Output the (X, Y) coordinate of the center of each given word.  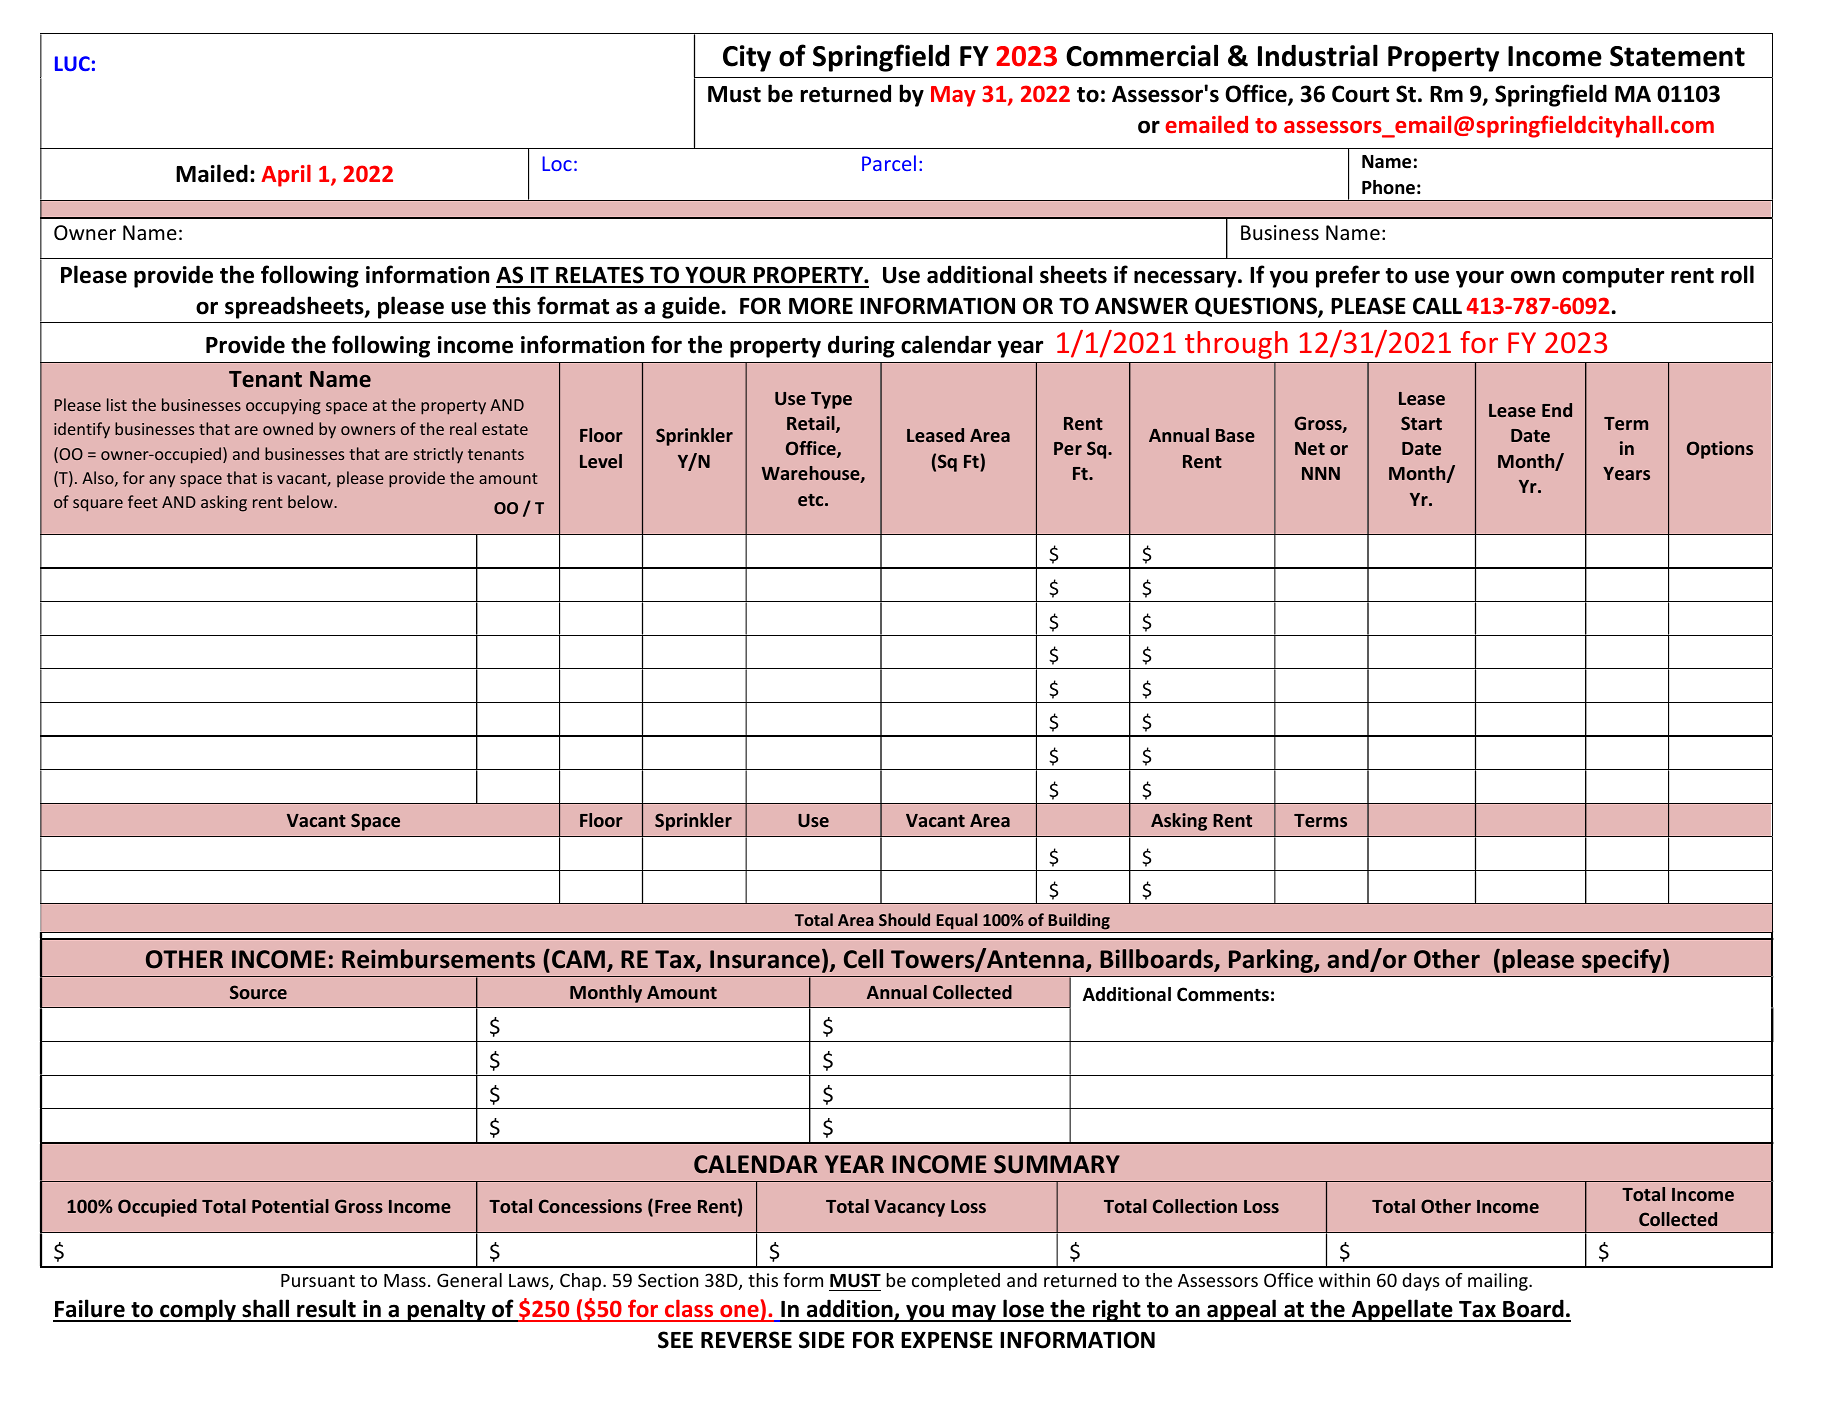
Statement (1677, 56)
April (286, 175)
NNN (1321, 473)
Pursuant (318, 1280)
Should (904, 919)
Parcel (889, 163)
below (311, 501)
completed (956, 1282)
